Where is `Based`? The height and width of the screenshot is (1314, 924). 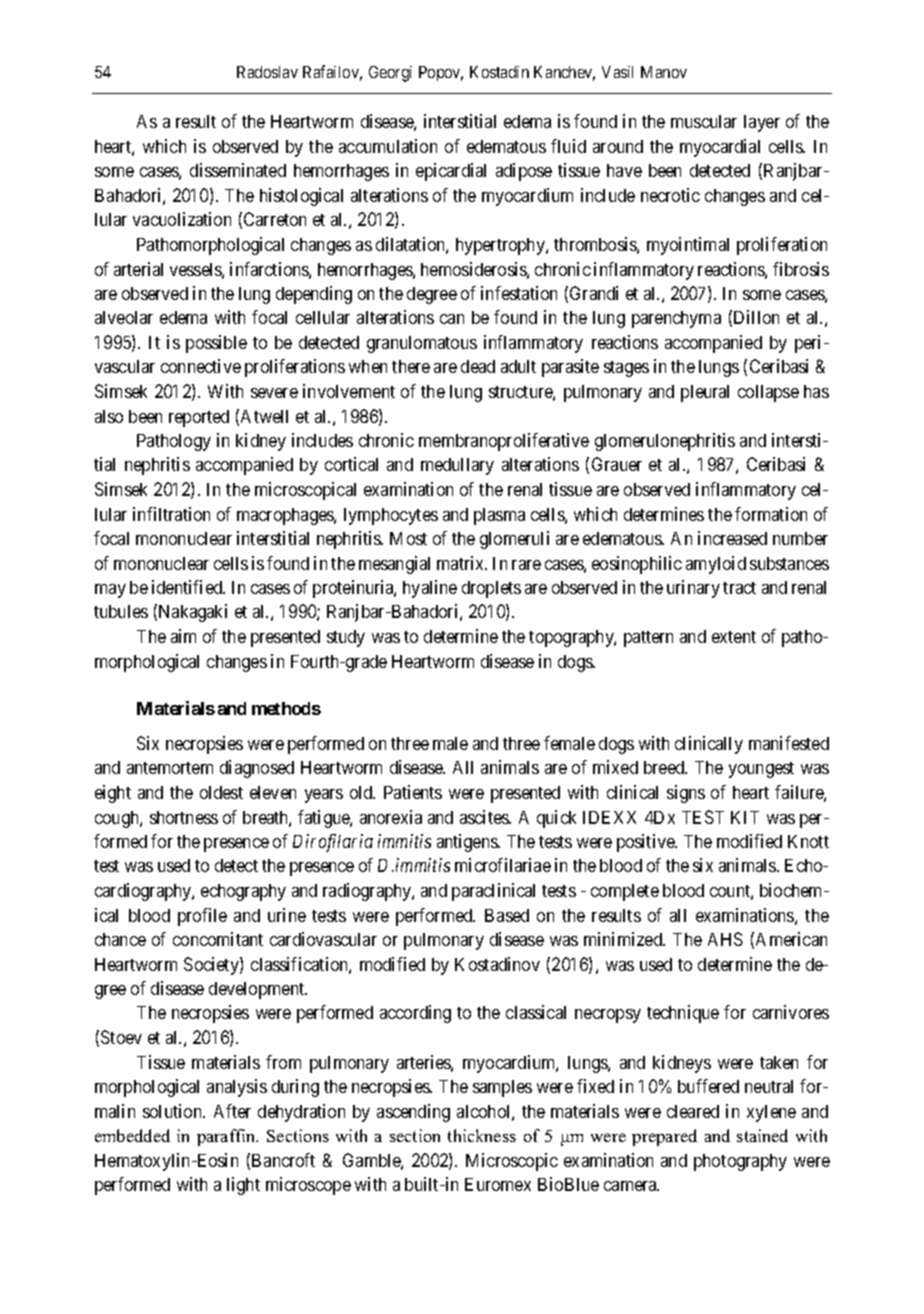 Based is located at coordinates (507, 915).
